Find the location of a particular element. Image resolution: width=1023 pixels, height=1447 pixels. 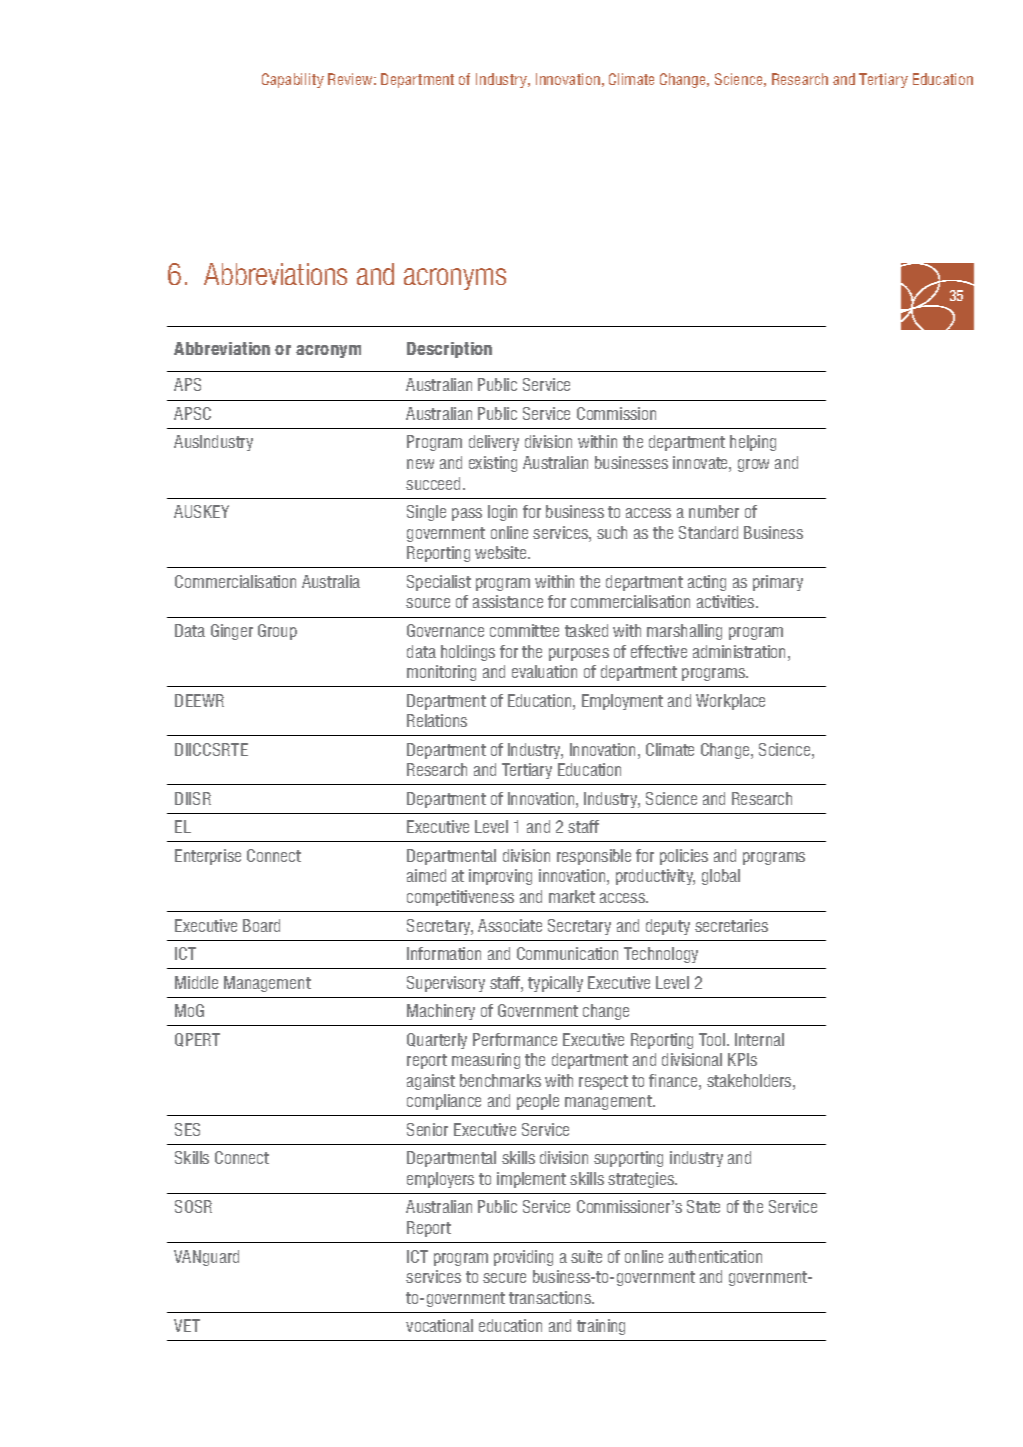

helping is located at coordinates (753, 443).
